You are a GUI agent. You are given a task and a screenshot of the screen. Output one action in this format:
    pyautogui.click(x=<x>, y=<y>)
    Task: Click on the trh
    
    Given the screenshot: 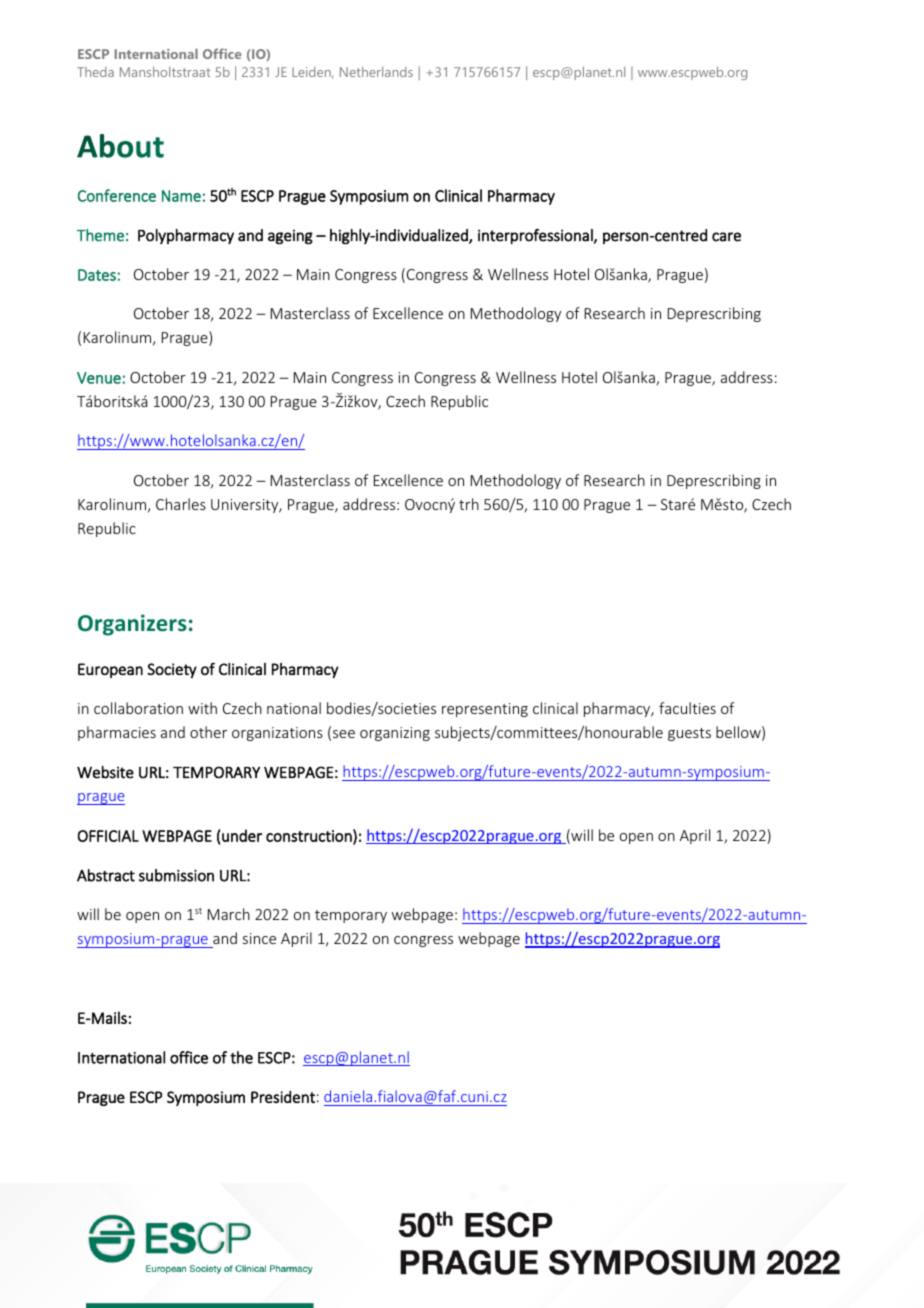 What is the action you would take?
    pyautogui.click(x=469, y=504)
